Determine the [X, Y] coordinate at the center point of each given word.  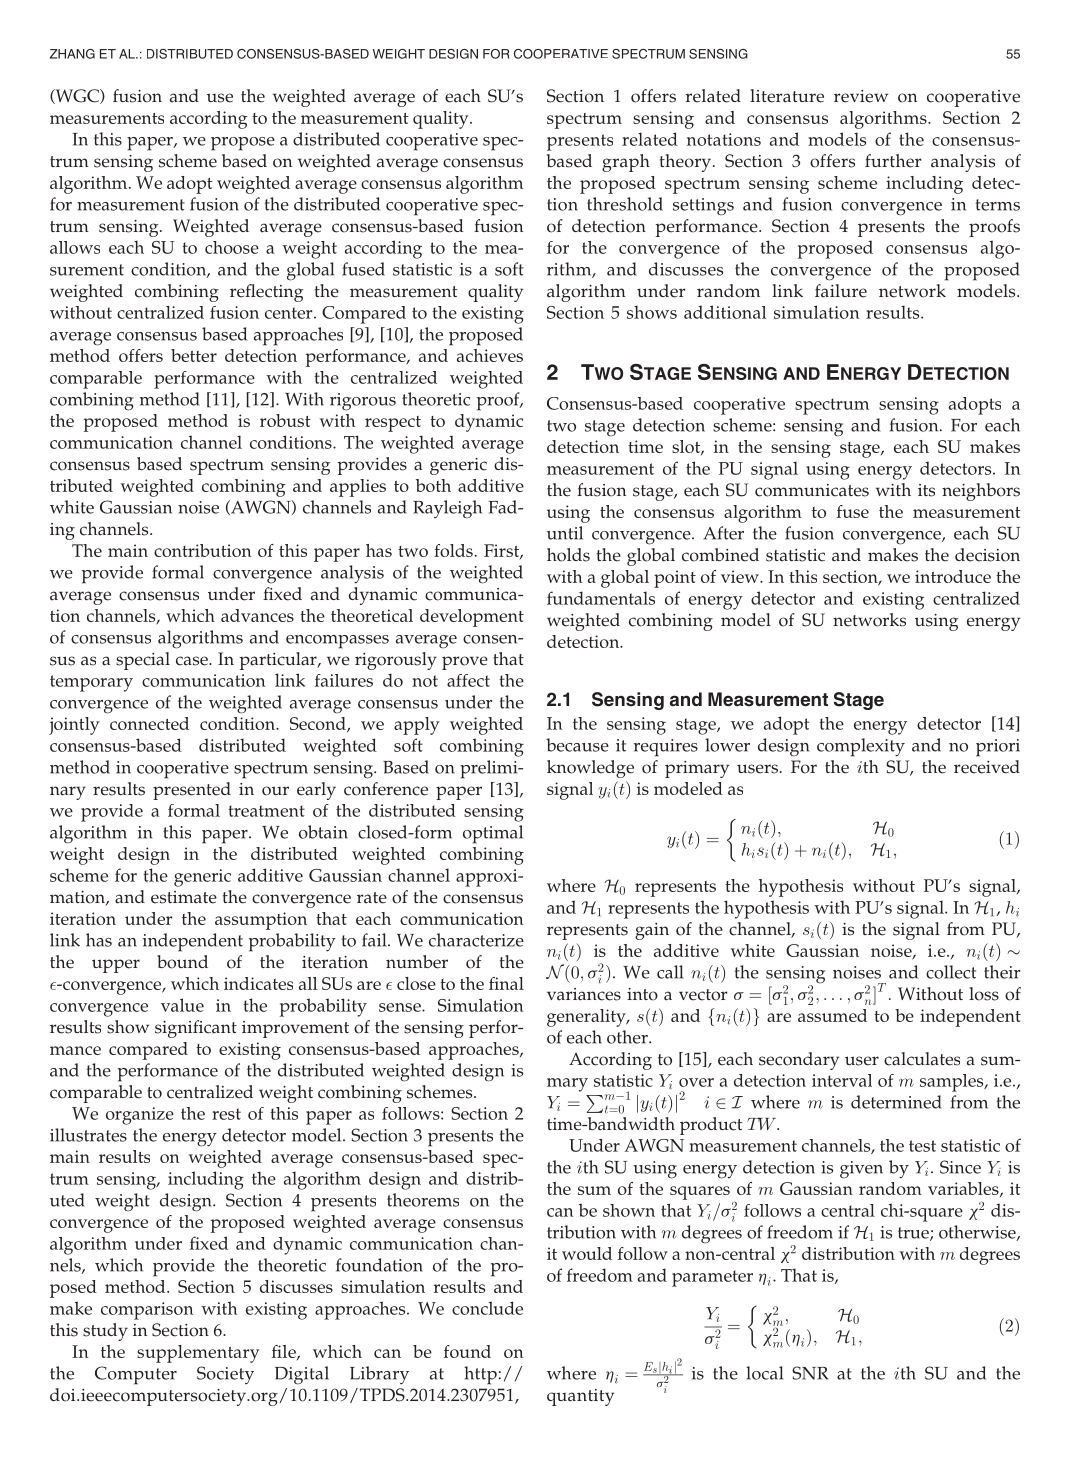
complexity [861, 747]
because [577, 745]
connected [149, 723]
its [926, 490]
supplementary [198, 1354]
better [194, 355]
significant [196, 1029]
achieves [490, 355]
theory [685, 163]
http [480, 1375]
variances [584, 994]
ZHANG [72, 54]
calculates [922, 1059]
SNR [810, 1373]
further [893, 161]
